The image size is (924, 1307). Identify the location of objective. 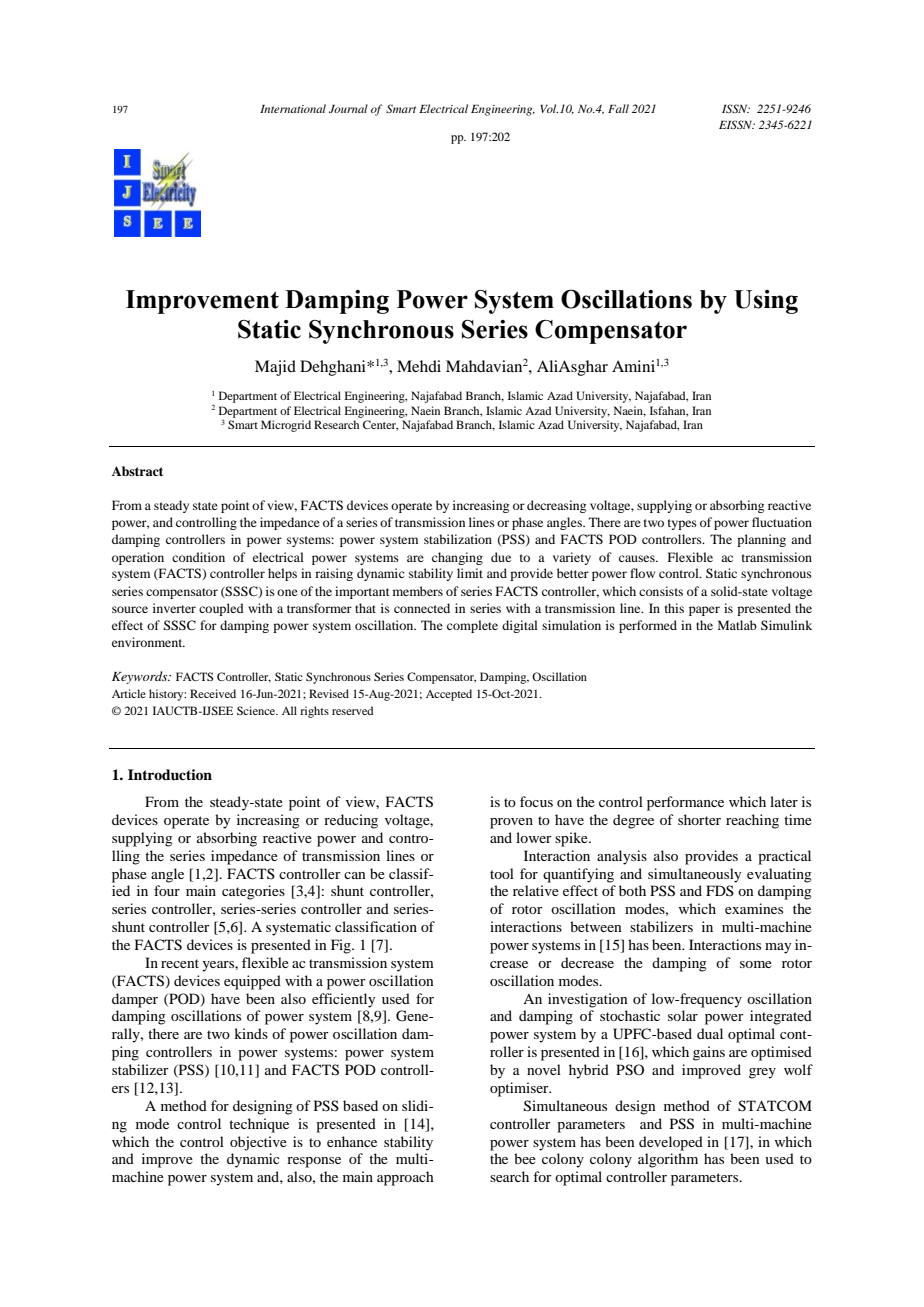
(258, 1143).
